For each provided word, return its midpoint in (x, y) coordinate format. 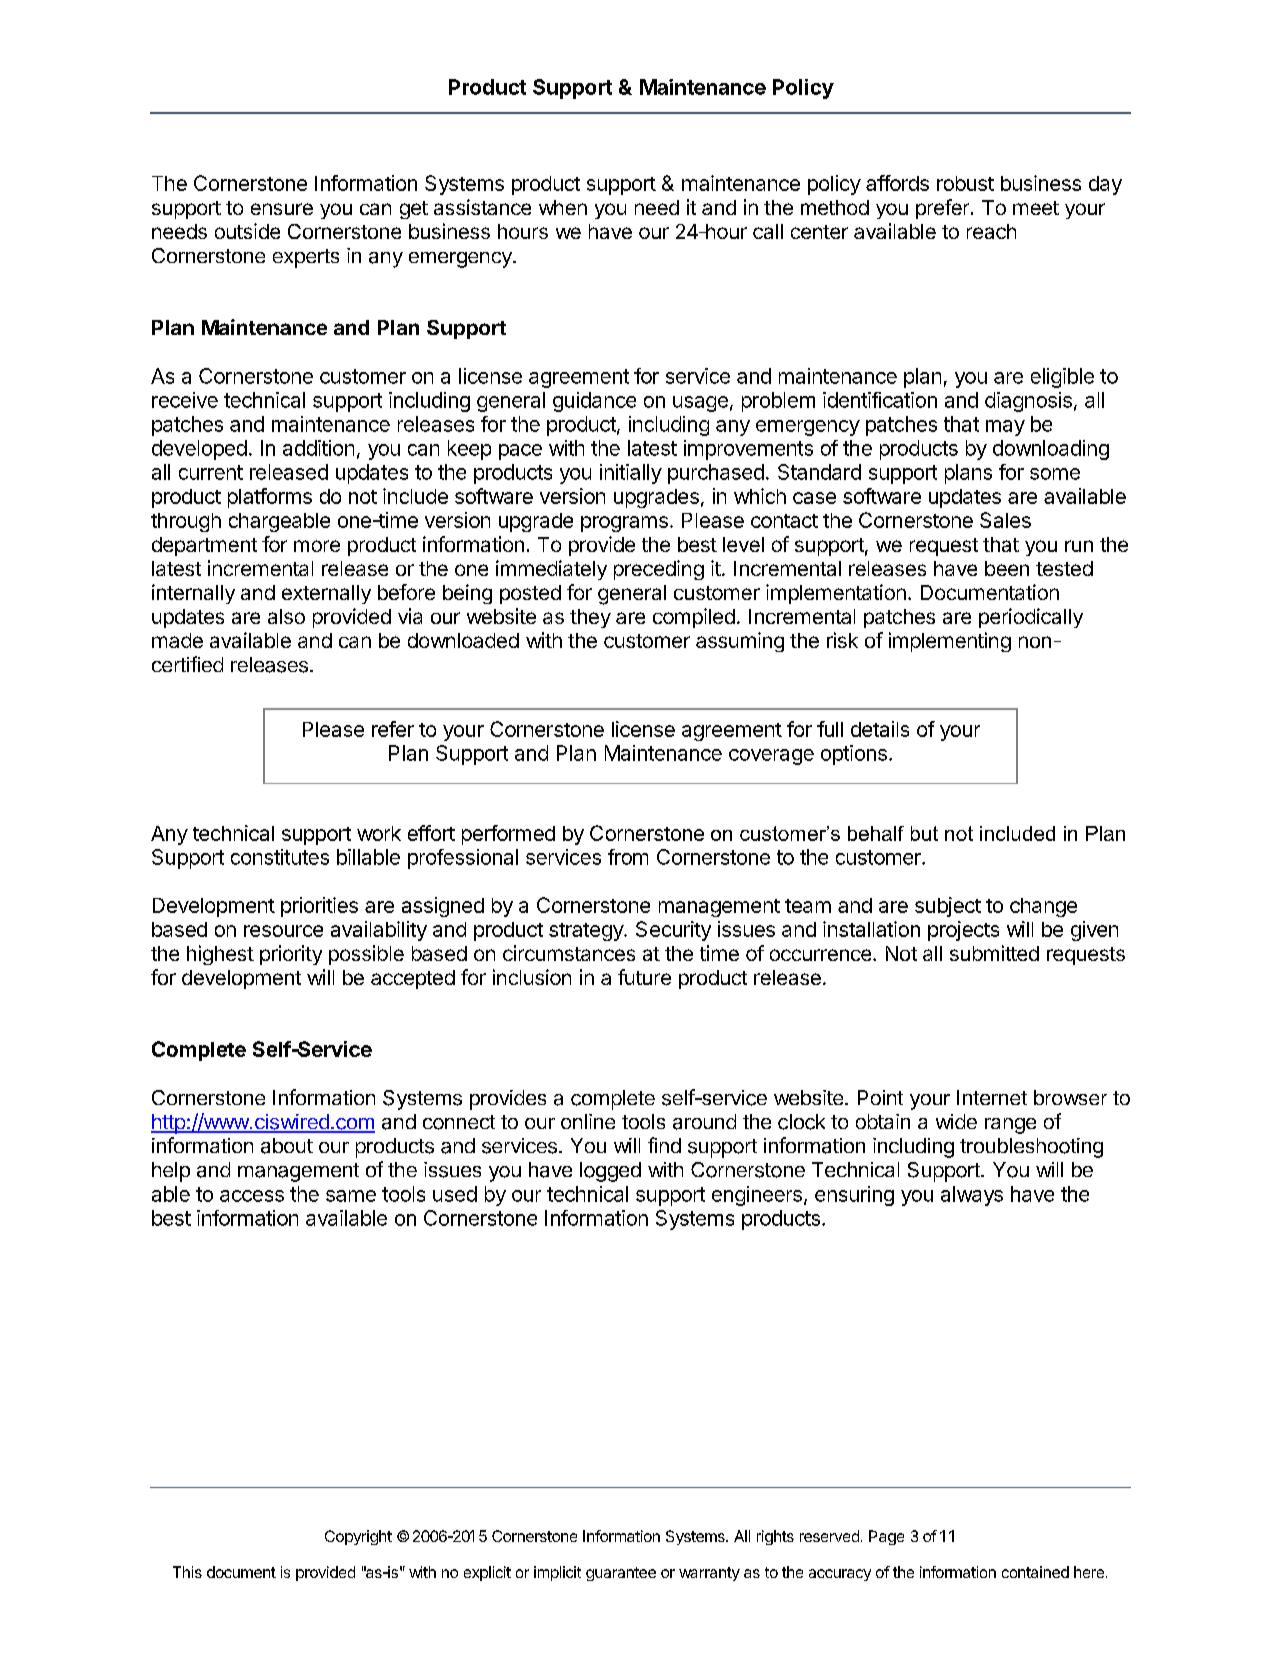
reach (991, 231)
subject (948, 907)
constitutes (280, 857)
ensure (282, 209)
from (628, 857)
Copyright (358, 1537)
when (563, 207)
